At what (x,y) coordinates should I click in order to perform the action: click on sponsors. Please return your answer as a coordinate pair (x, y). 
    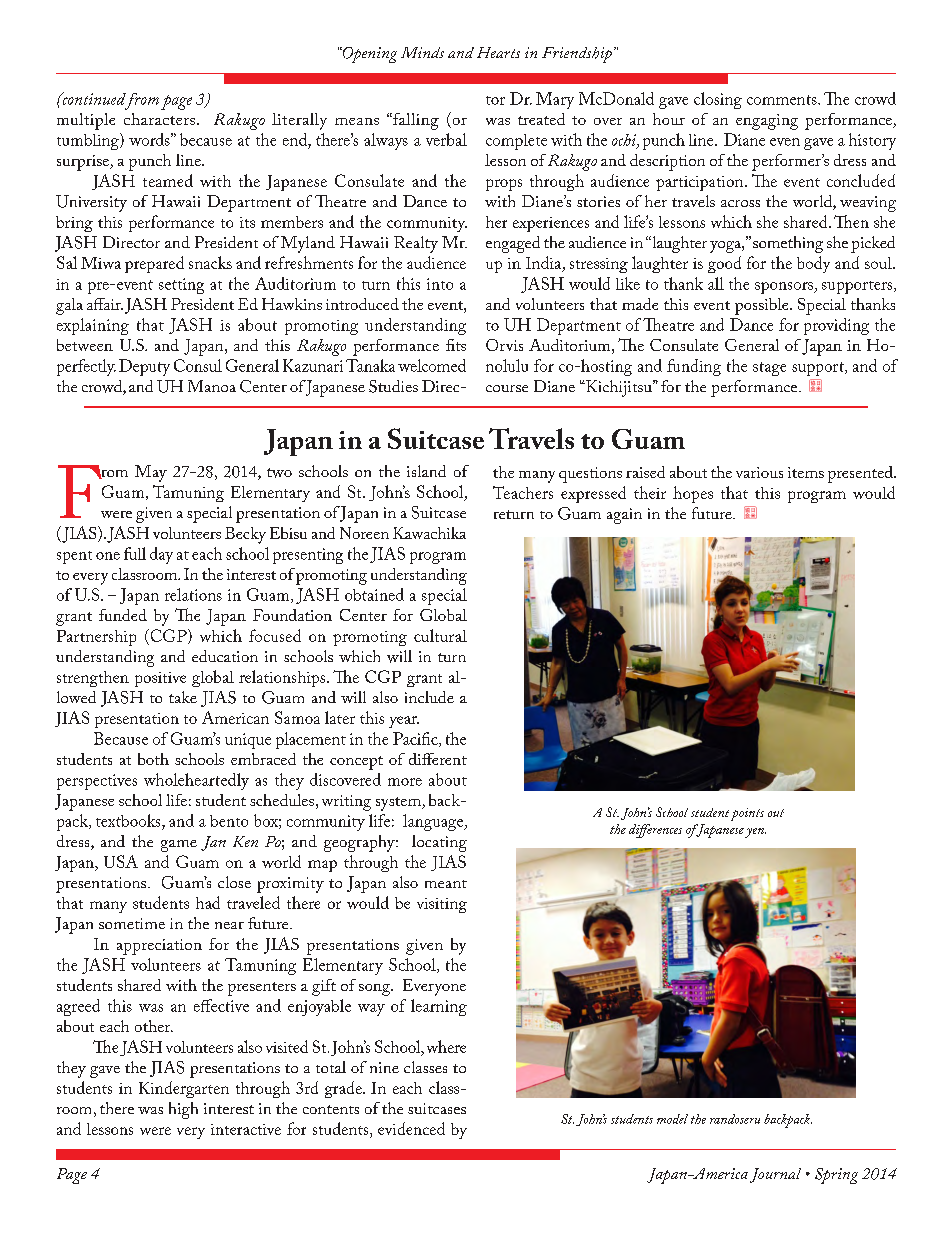
    Looking at the image, I should click on (785, 288).
